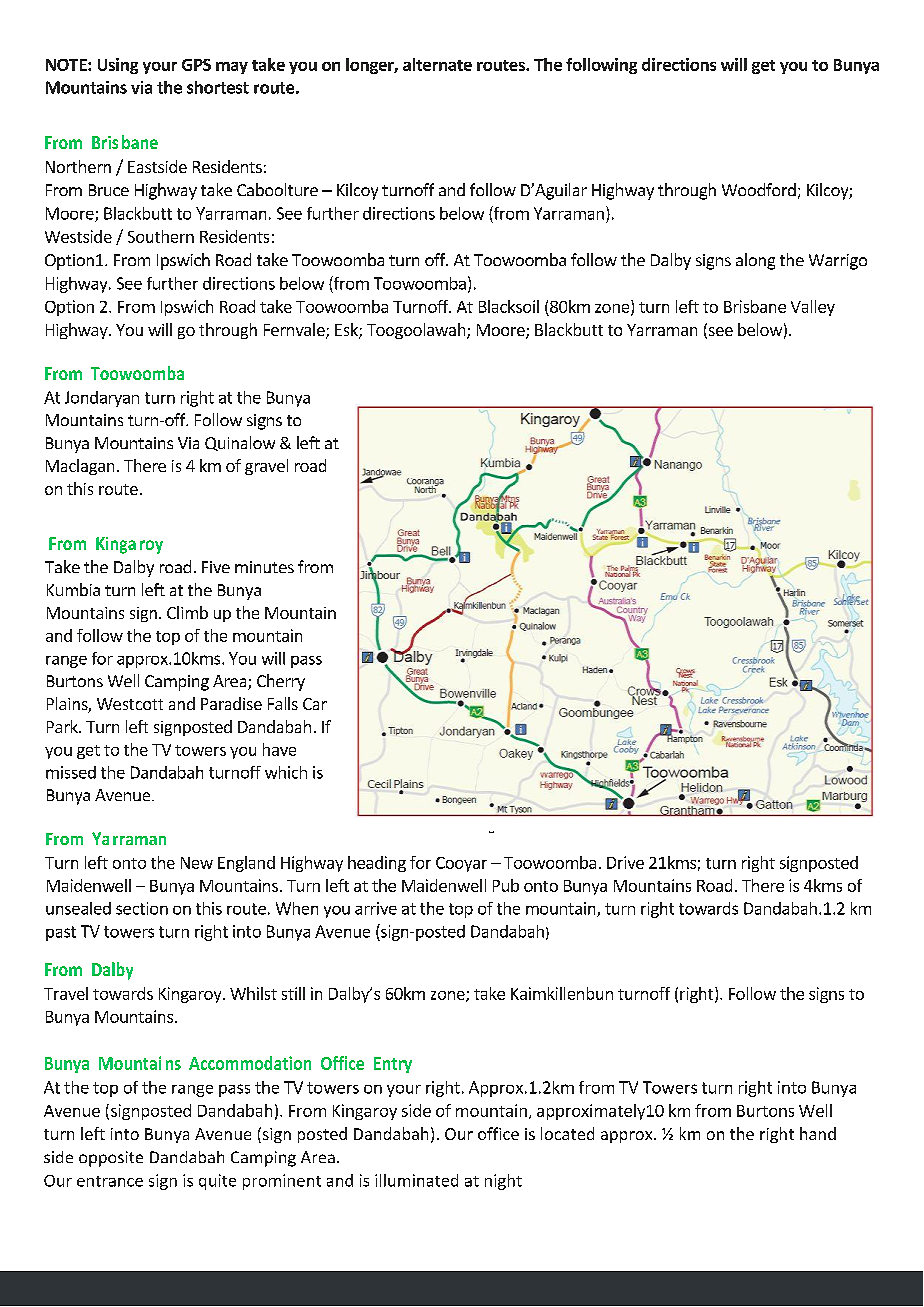 The image size is (924, 1307). Describe the element at coordinates (416, 1180) in the page. I see `illuminated` at that location.
